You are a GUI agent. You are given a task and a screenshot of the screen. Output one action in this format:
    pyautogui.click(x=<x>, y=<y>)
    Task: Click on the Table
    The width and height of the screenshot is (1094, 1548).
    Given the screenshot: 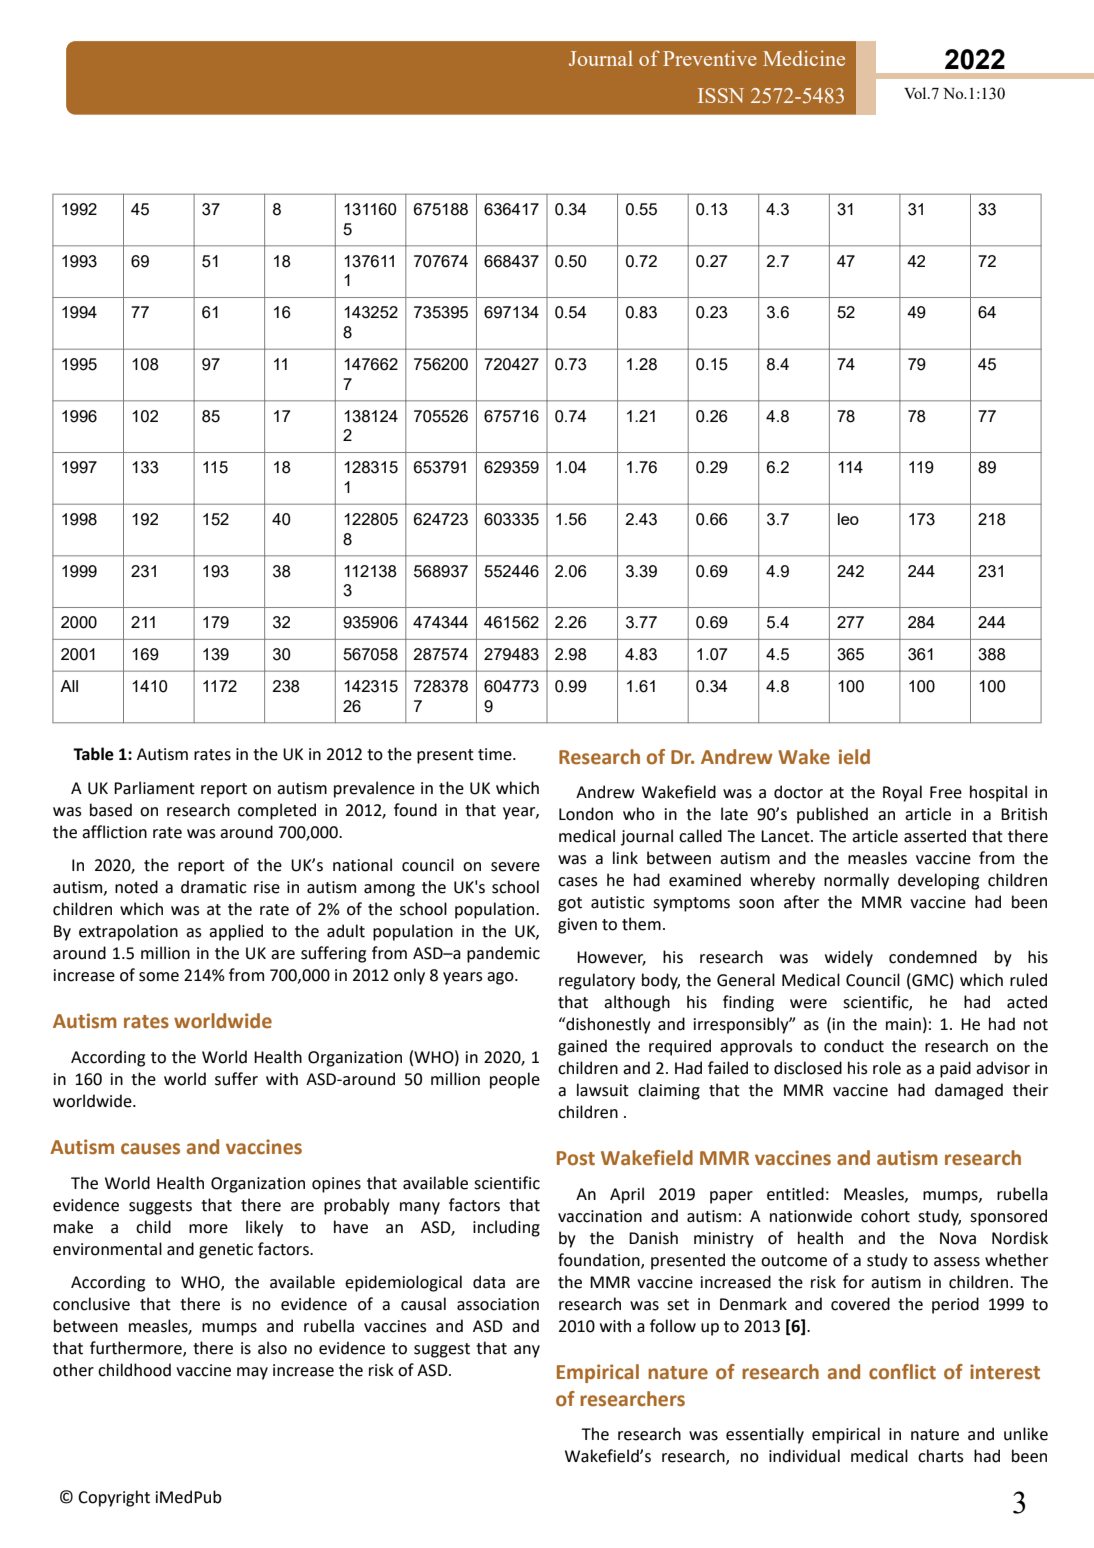 What is the action you would take?
    pyautogui.click(x=93, y=754)
